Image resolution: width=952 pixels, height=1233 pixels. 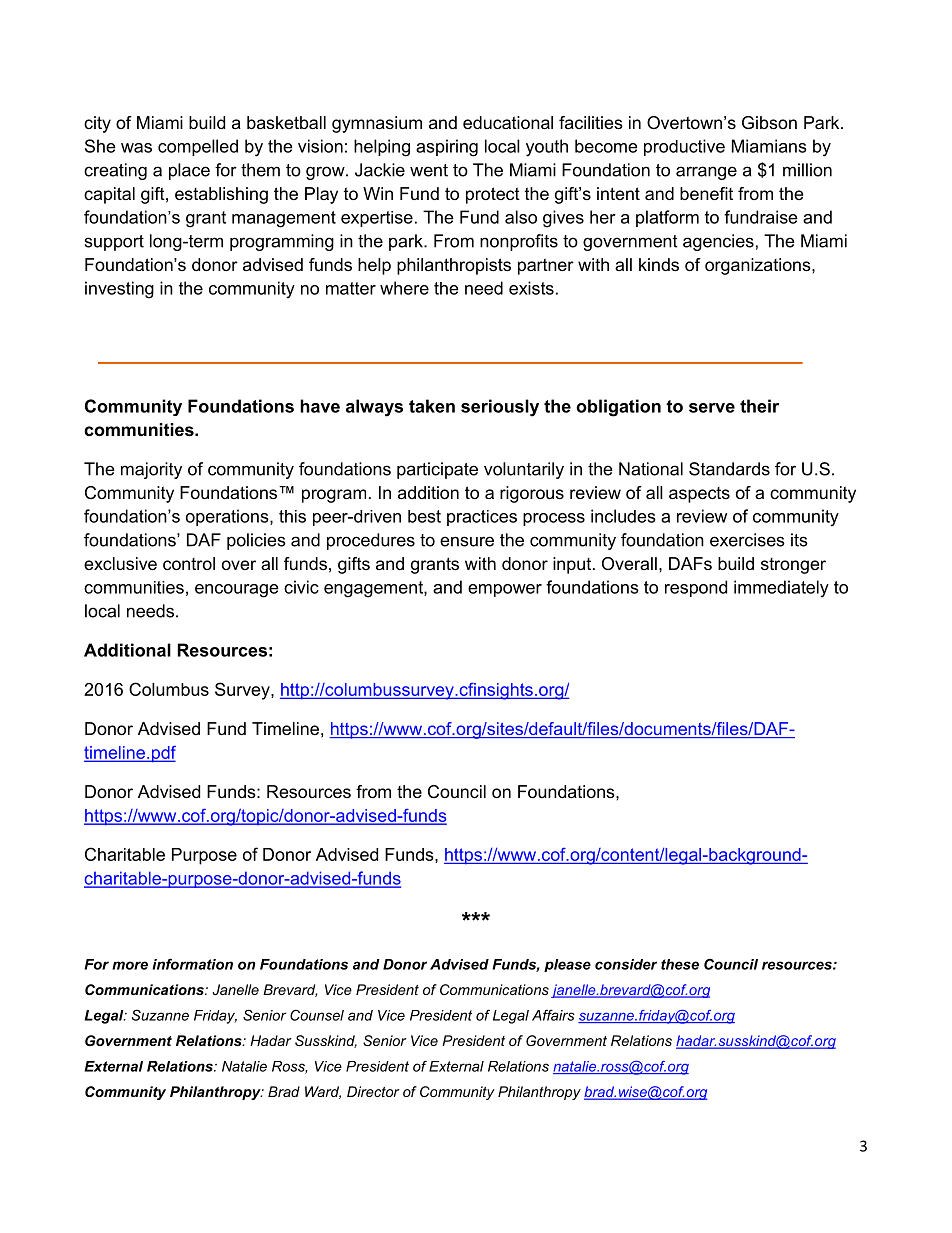 What do you see at coordinates (151, 470) in the screenshot?
I see `majority` at bounding box center [151, 470].
